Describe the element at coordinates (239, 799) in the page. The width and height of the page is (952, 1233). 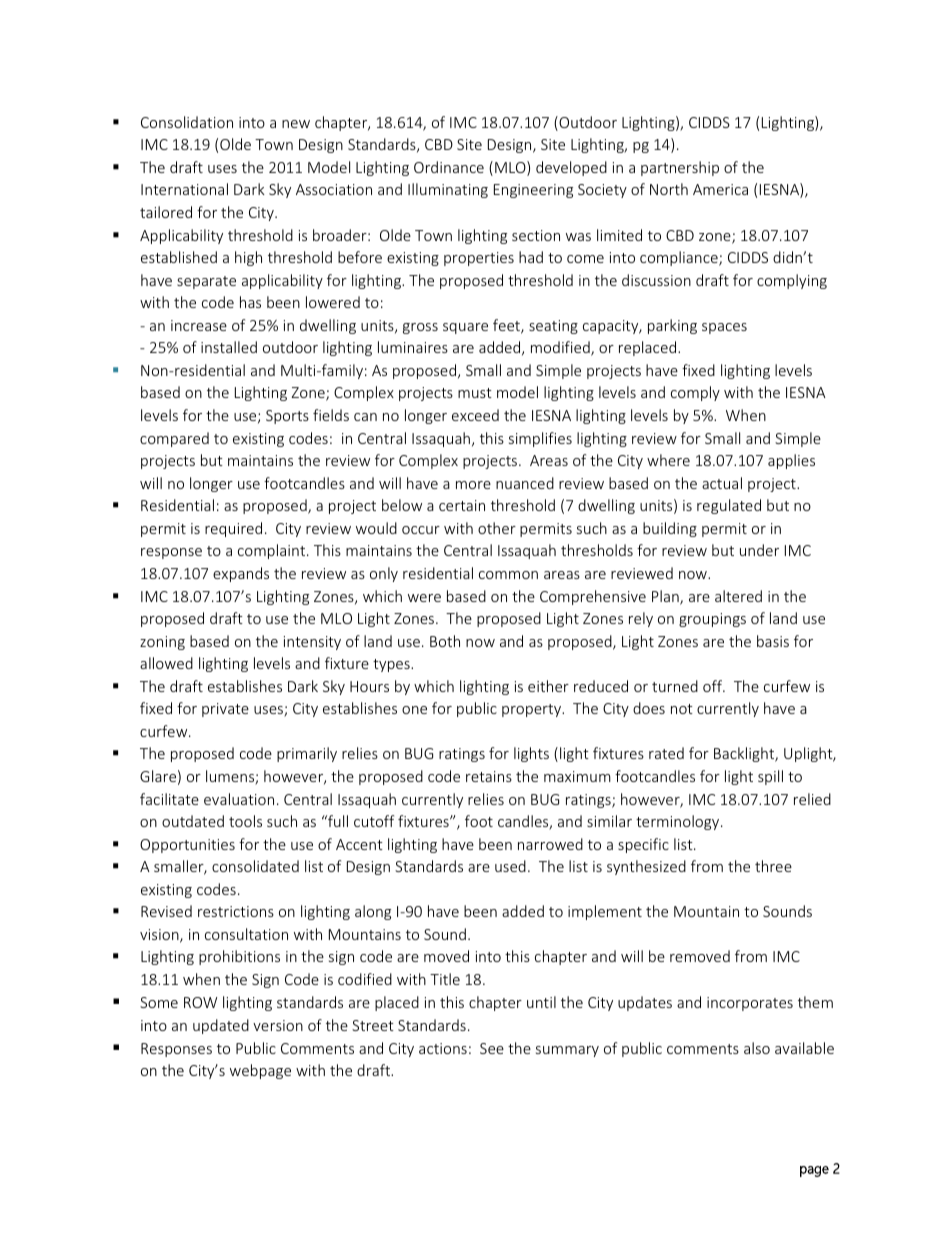
I see `evaluation` at that location.
